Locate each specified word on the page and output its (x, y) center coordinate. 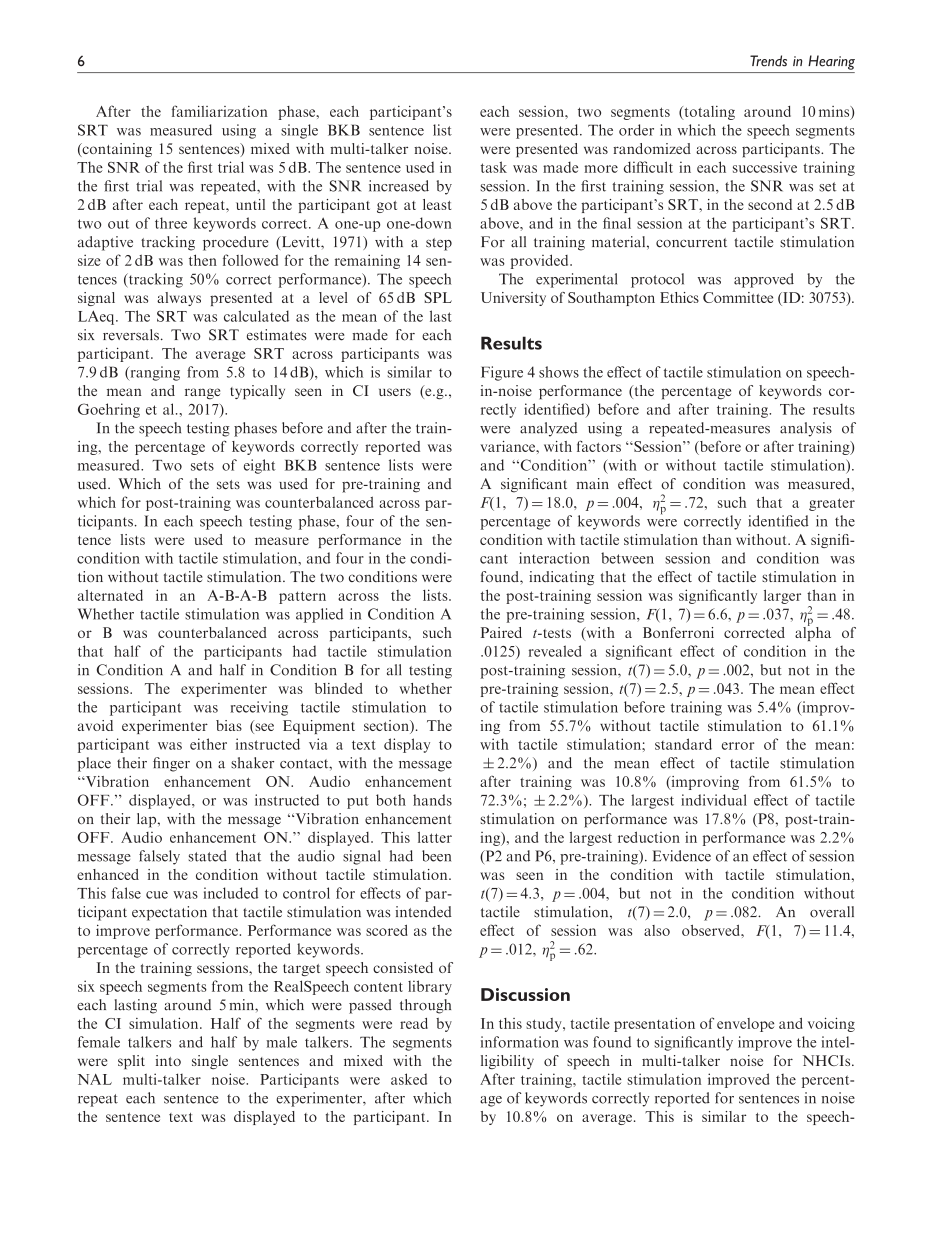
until (250, 204)
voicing (831, 1024)
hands (432, 800)
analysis (806, 429)
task (494, 167)
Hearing (831, 62)
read (414, 1023)
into (168, 1060)
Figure (502, 373)
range (202, 393)
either (208, 744)
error (738, 746)
